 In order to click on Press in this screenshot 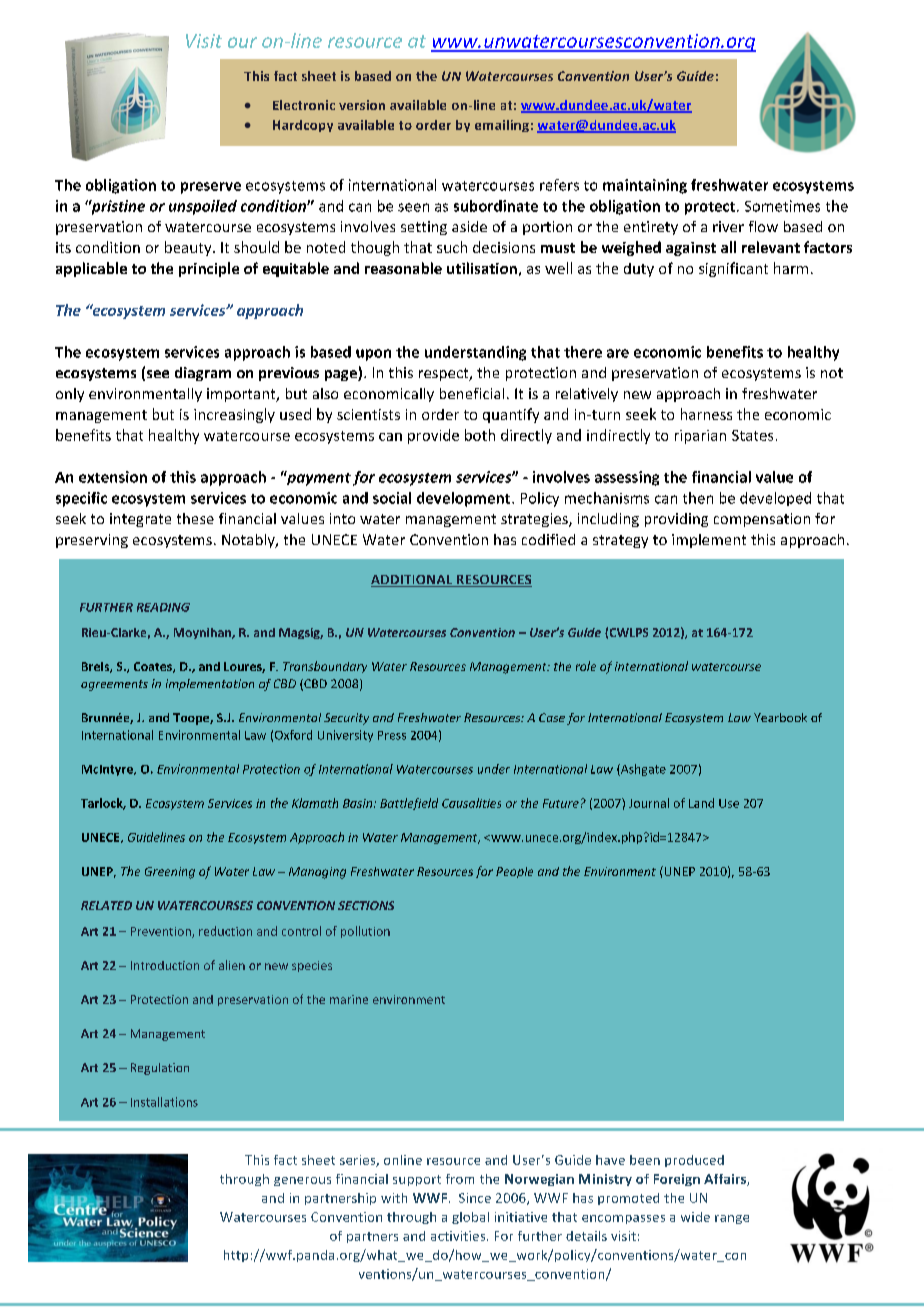, I will do `click(392, 735)`.
